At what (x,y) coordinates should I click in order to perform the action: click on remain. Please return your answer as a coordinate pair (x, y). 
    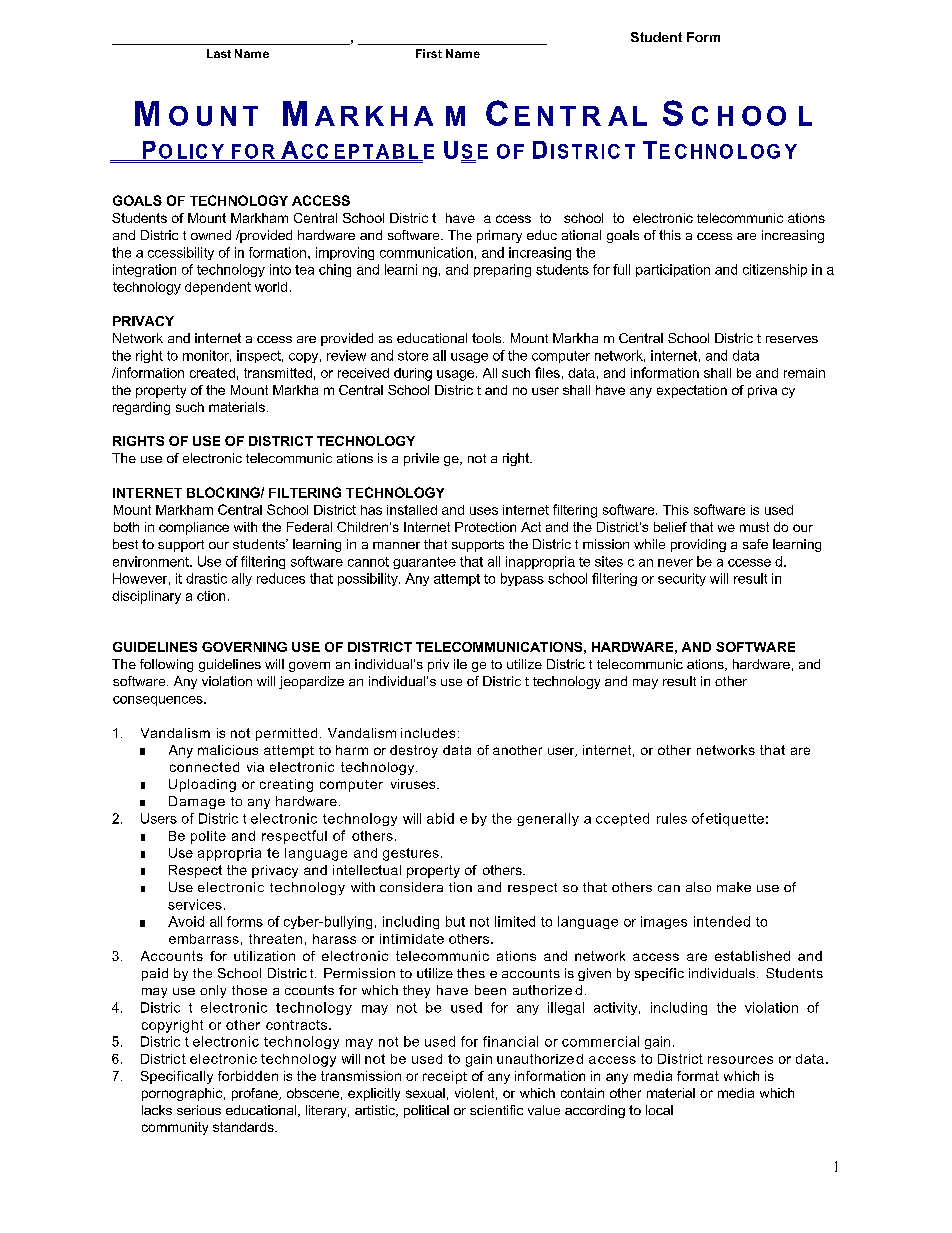
    Looking at the image, I should click on (804, 373).
